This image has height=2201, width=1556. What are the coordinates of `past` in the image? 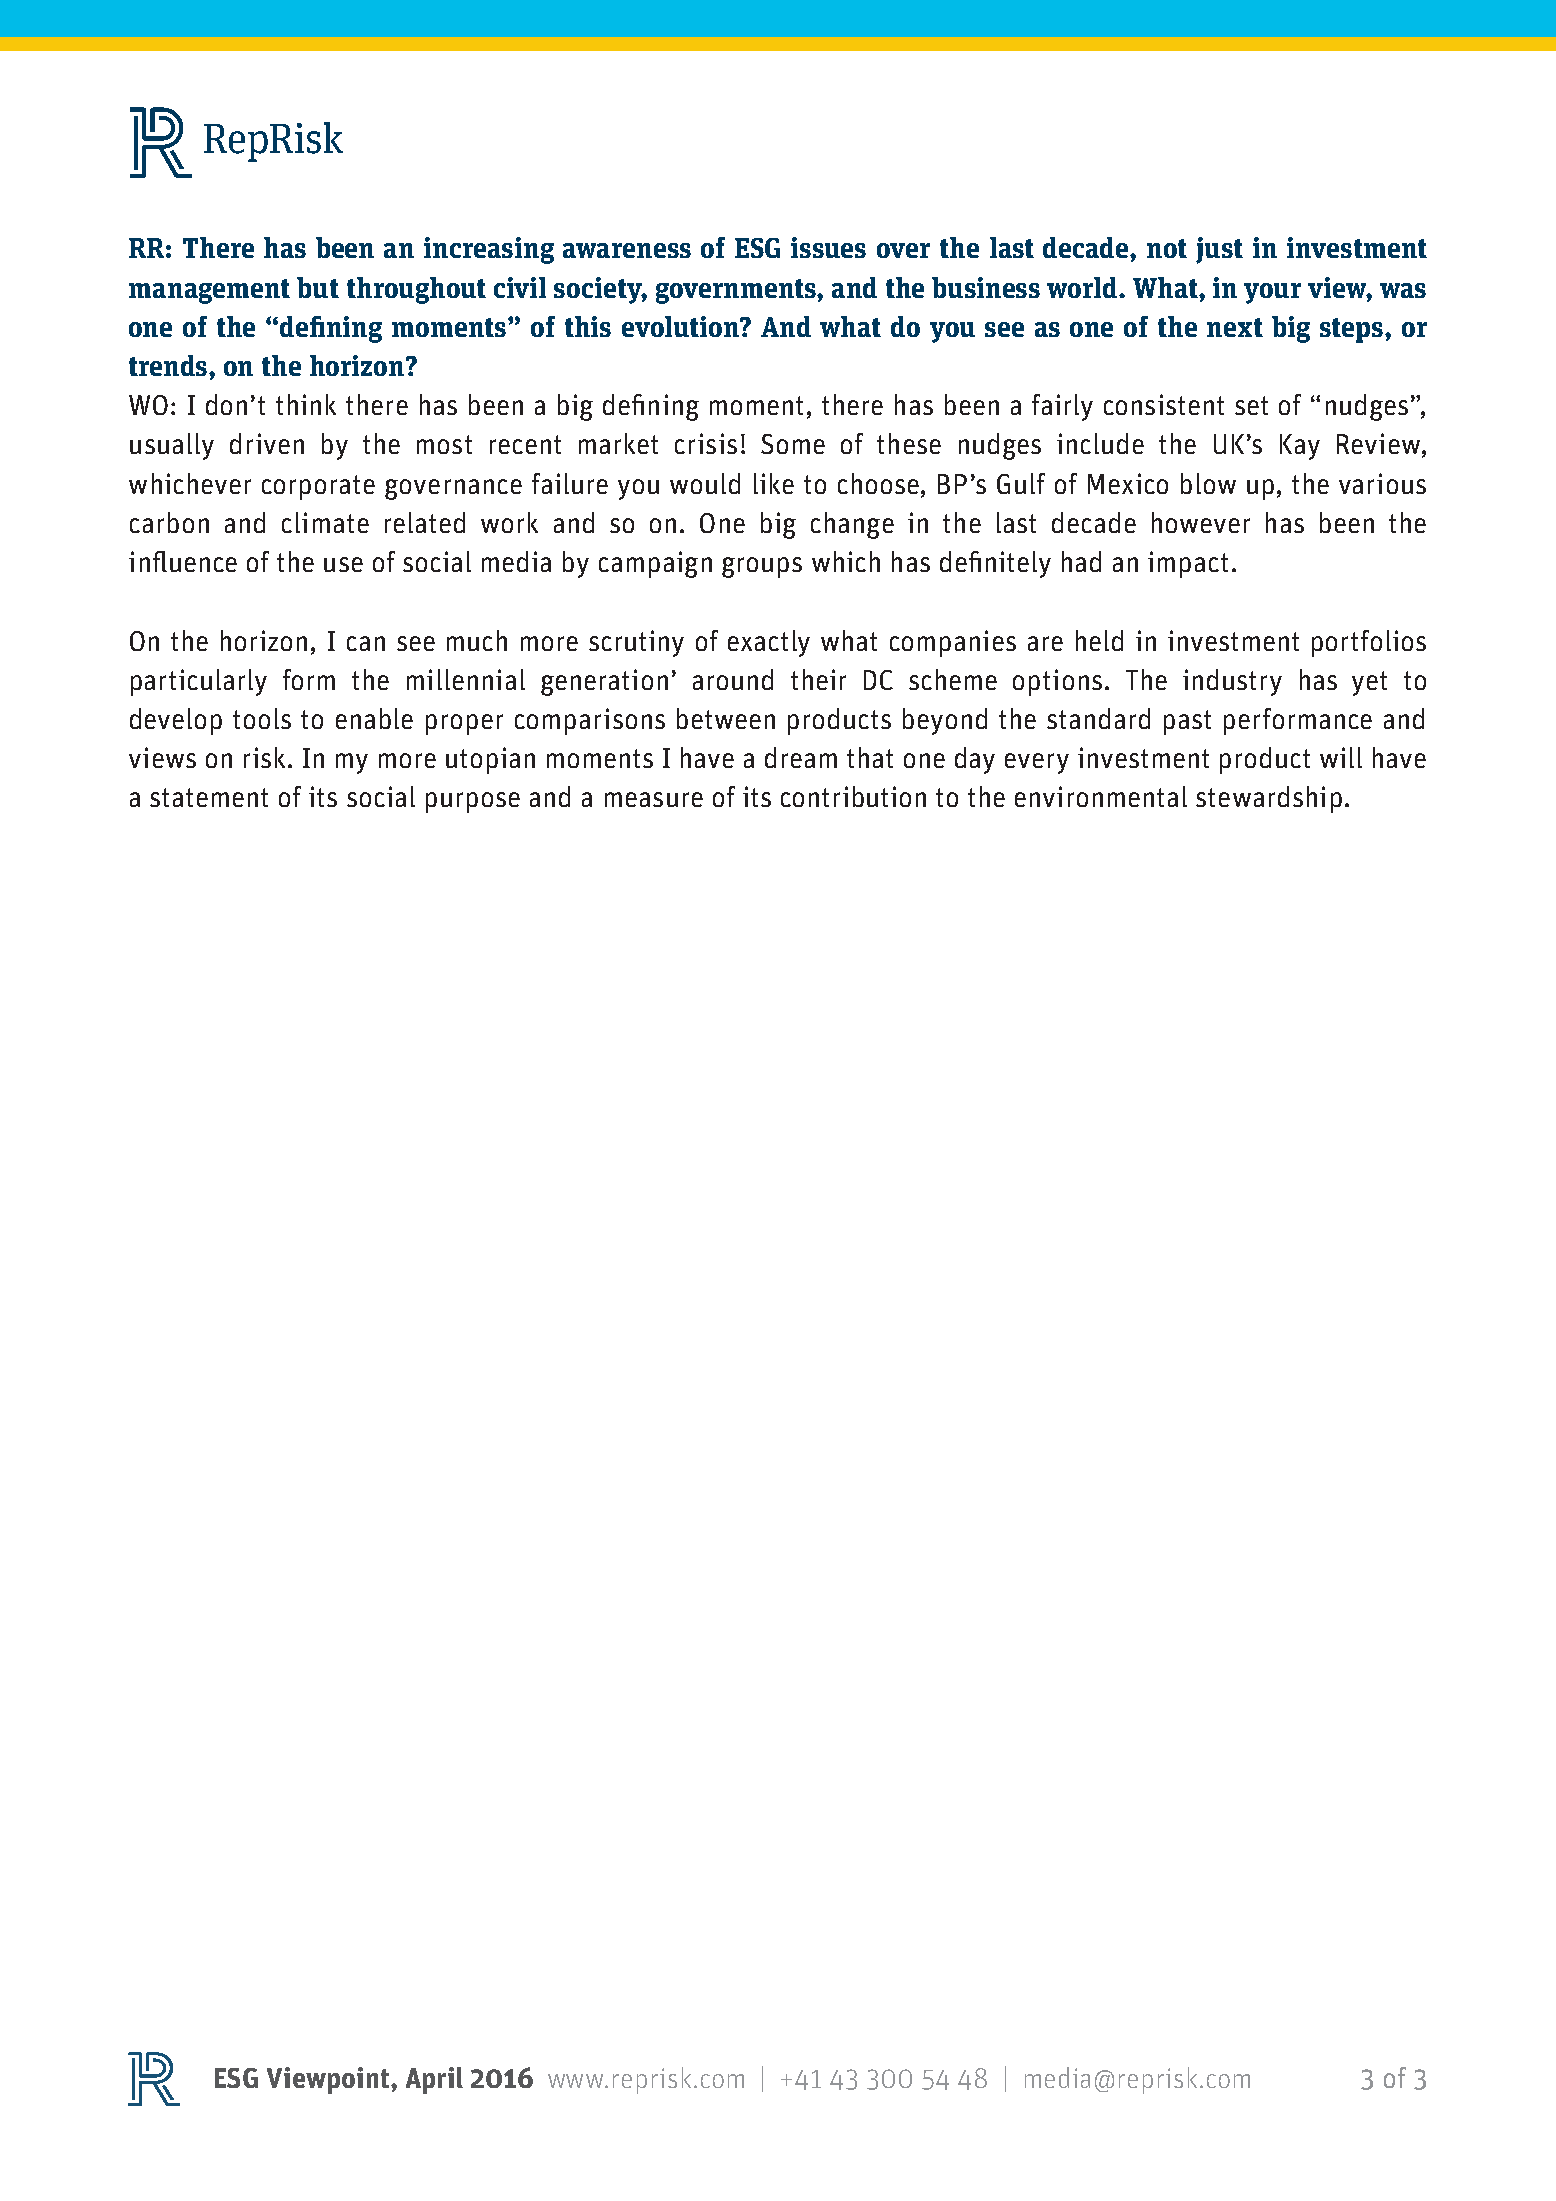 It's located at (1187, 722).
